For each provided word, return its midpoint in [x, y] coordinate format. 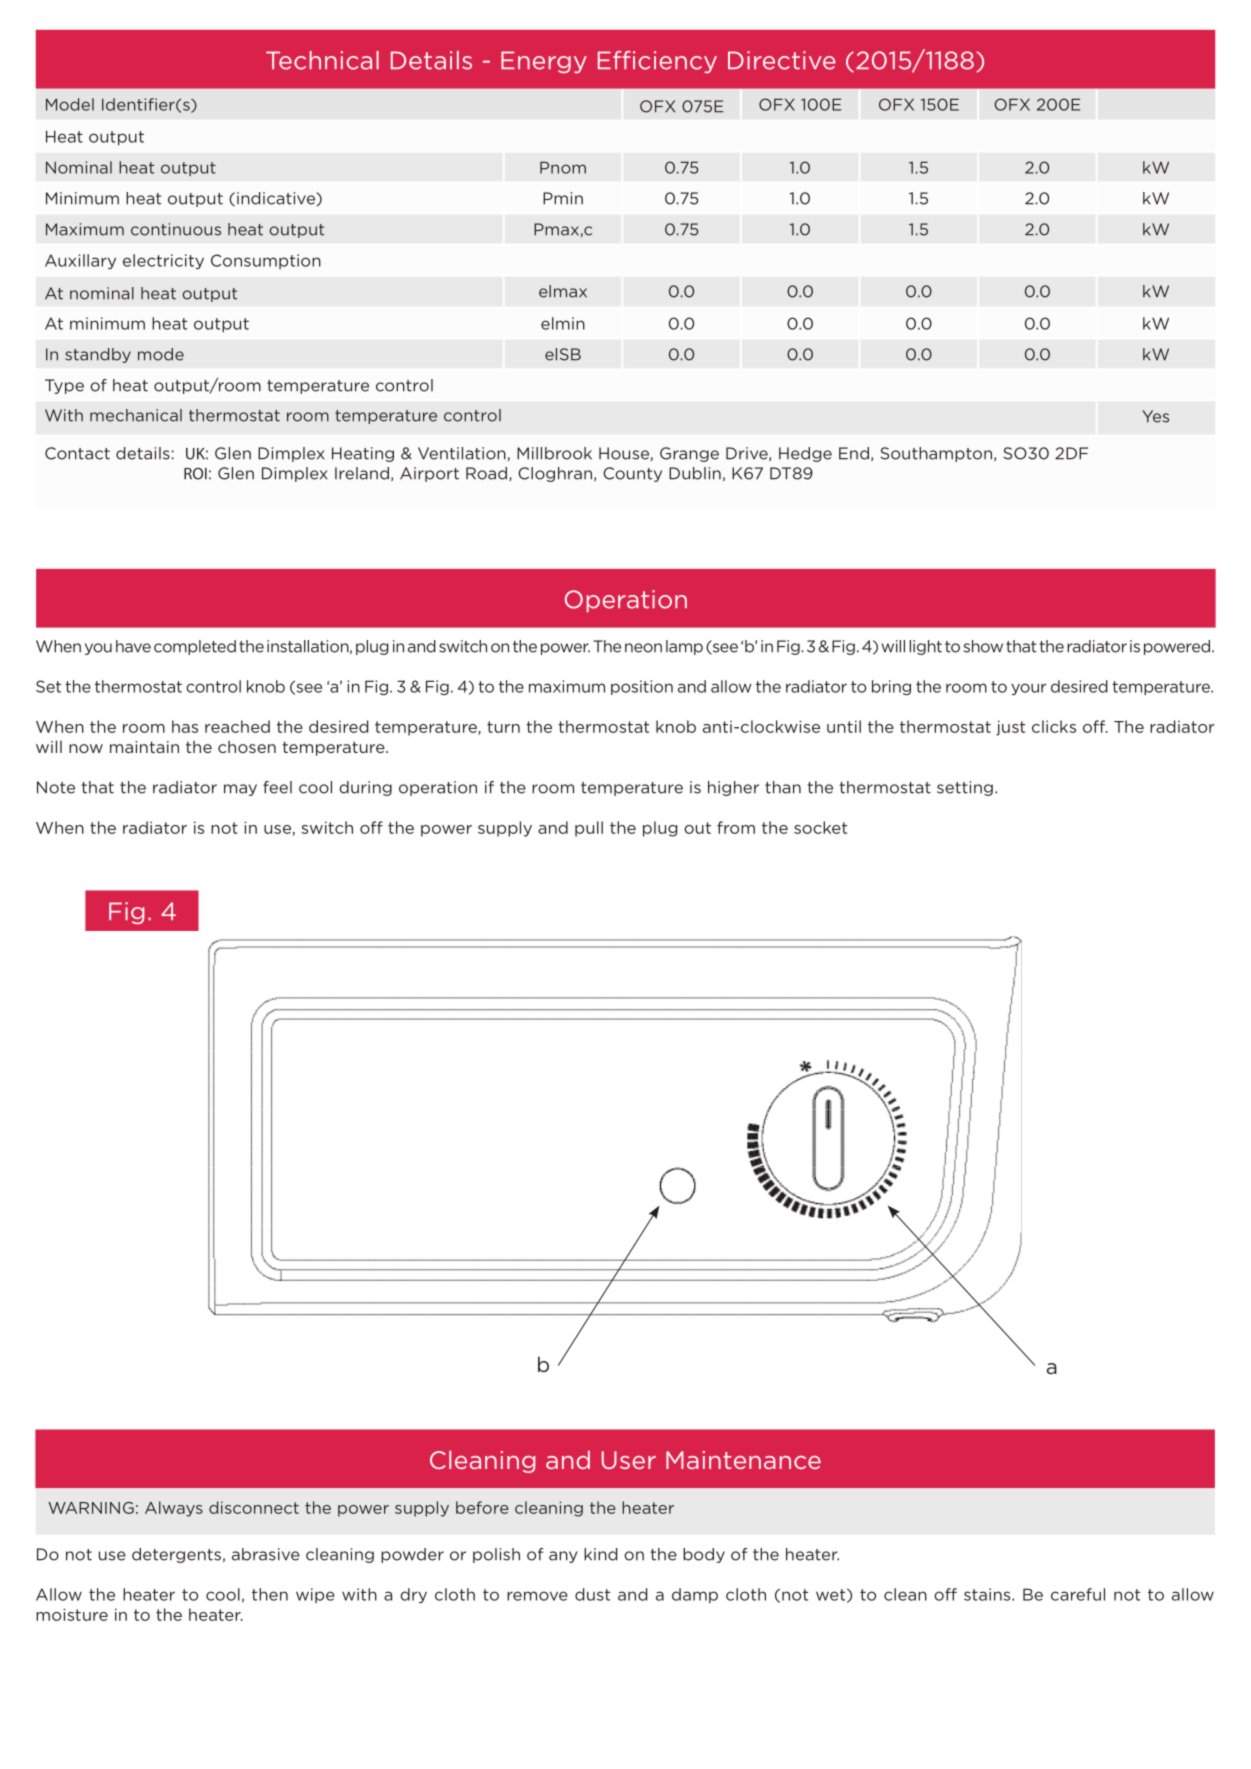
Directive [782, 60]
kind [600, 1554]
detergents [176, 1555]
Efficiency [657, 62]
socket [820, 827]
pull [589, 829]
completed [195, 647]
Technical [322, 60]
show [983, 646]
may [240, 790]
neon [643, 648]
